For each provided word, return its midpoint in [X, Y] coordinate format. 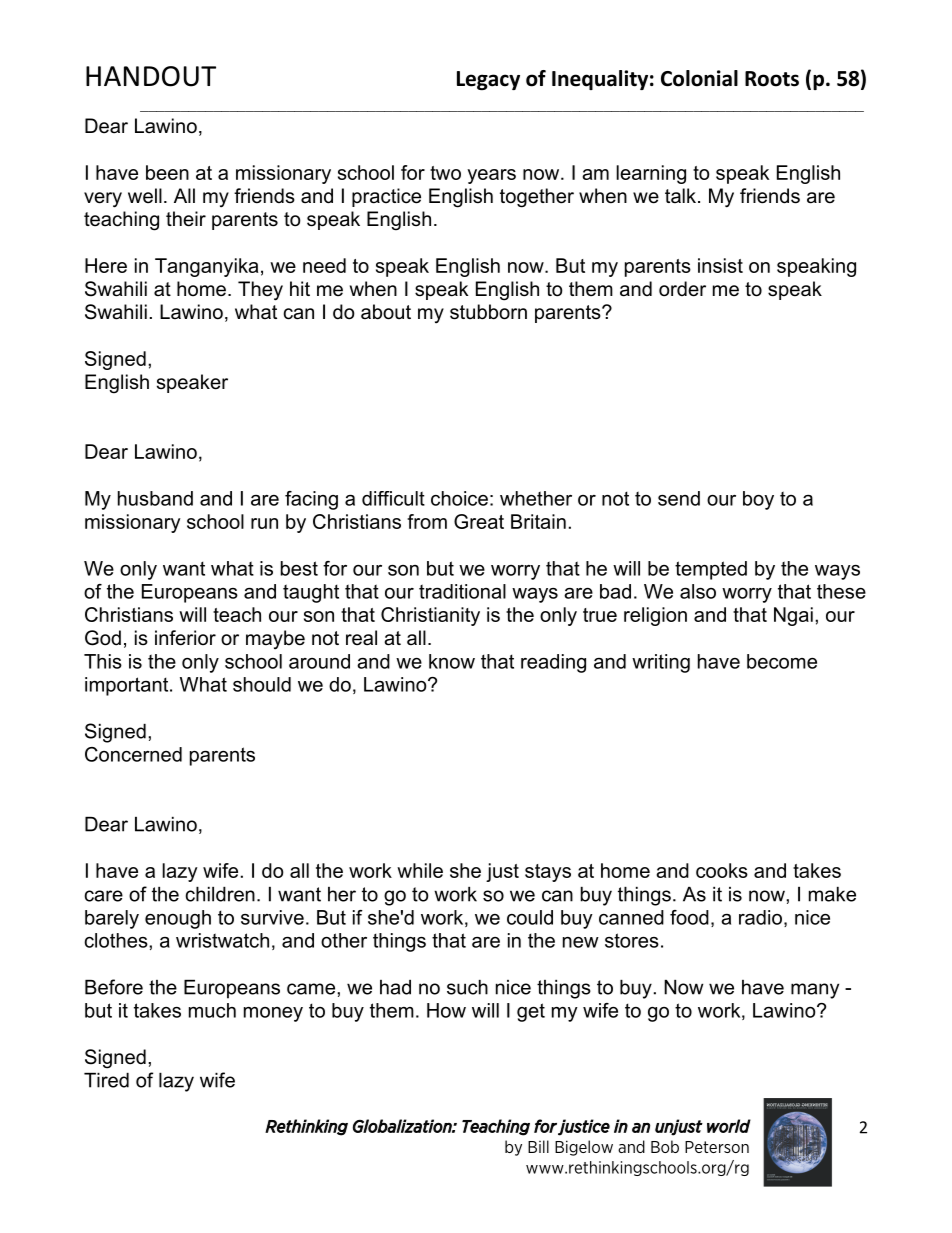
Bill [538, 1146]
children [220, 894]
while [420, 870]
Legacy [488, 80]
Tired [106, 1080]
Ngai [793, 616]
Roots [772, 79]
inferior [185, 638]
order [682, 289]
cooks [722, 870]
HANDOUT [151, 76]
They [260, 291]
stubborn [488, 312]
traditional [462, 591]
